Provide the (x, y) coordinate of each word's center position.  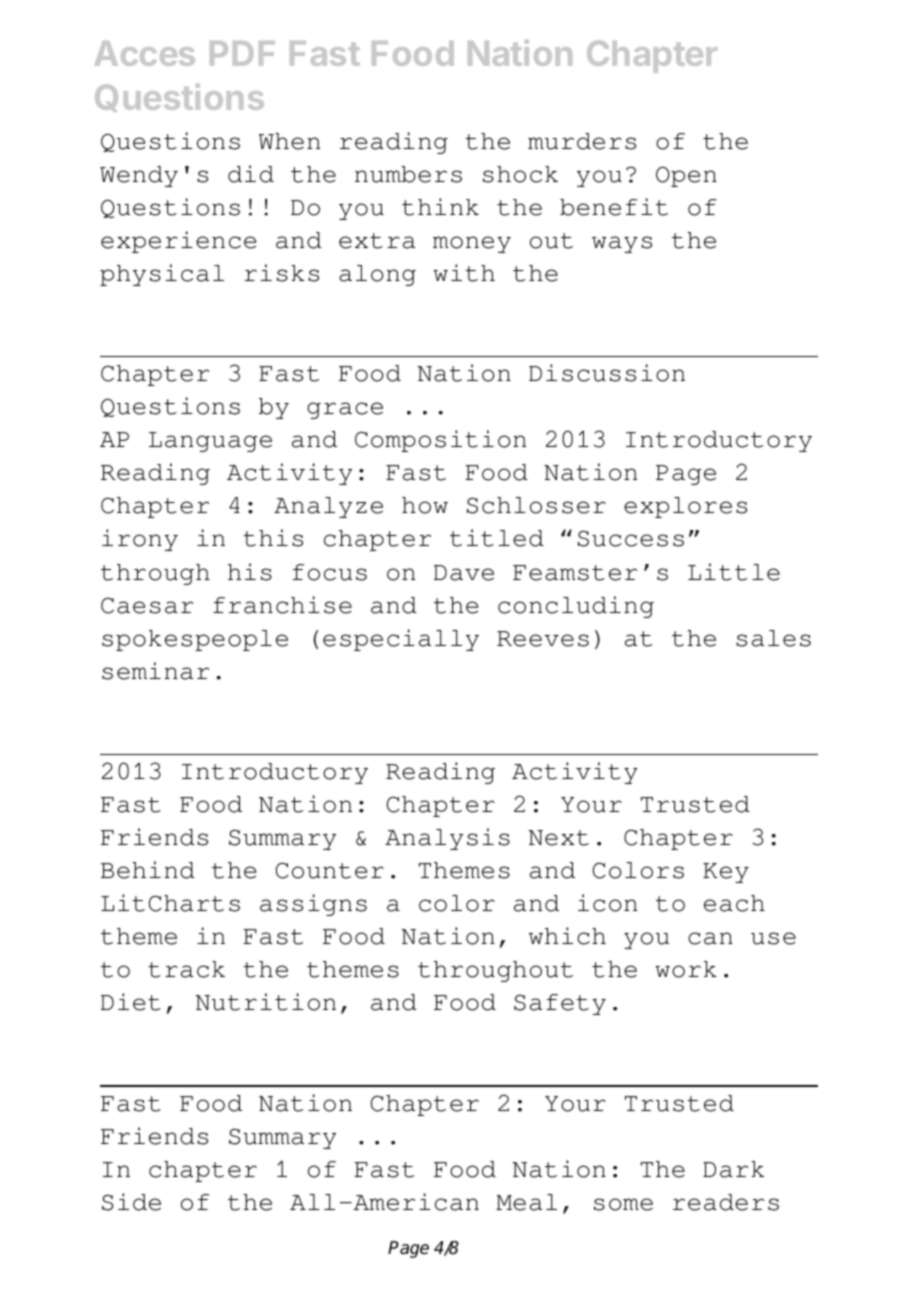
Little (734, 572)
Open (686, 177)
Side (131, 1202)
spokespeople (195, 640)
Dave (464, 573)
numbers (408, 174)
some (623, 1204)
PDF (242, 53)
